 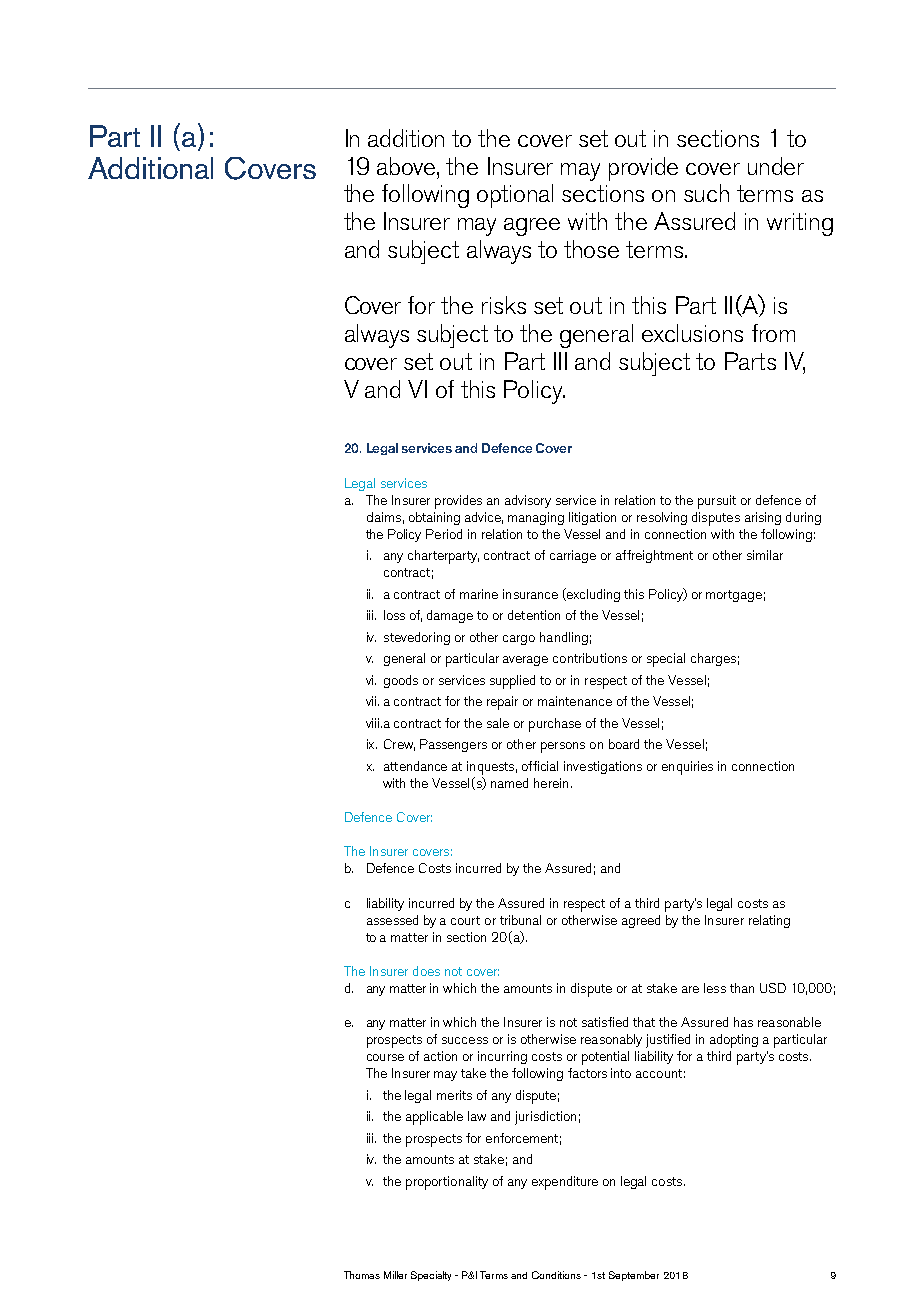 I want to click on maintenance, so click(x=575, y=701).
